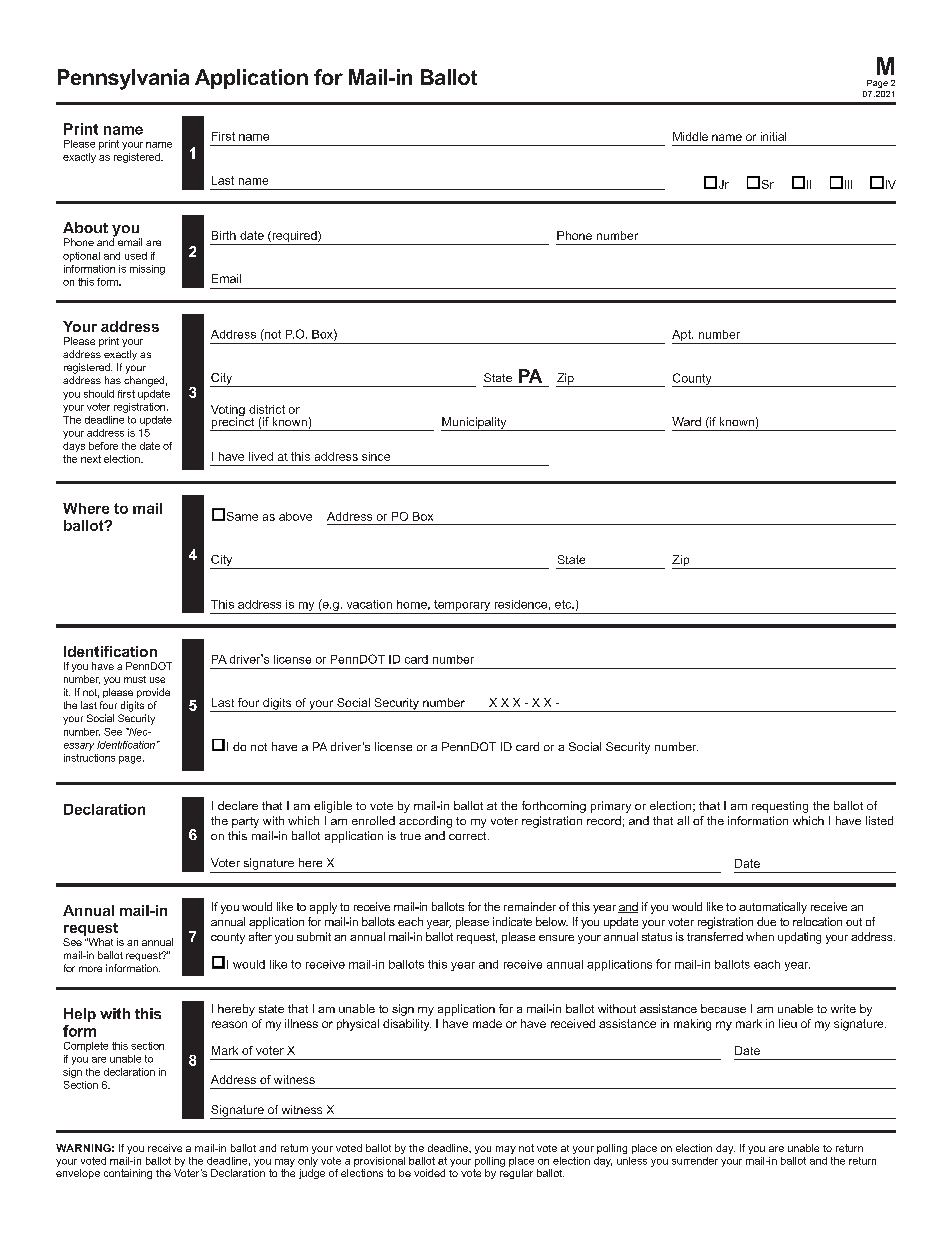 This image has width=952, height=1233. I want to click on Municipality, so click(475, 424).
